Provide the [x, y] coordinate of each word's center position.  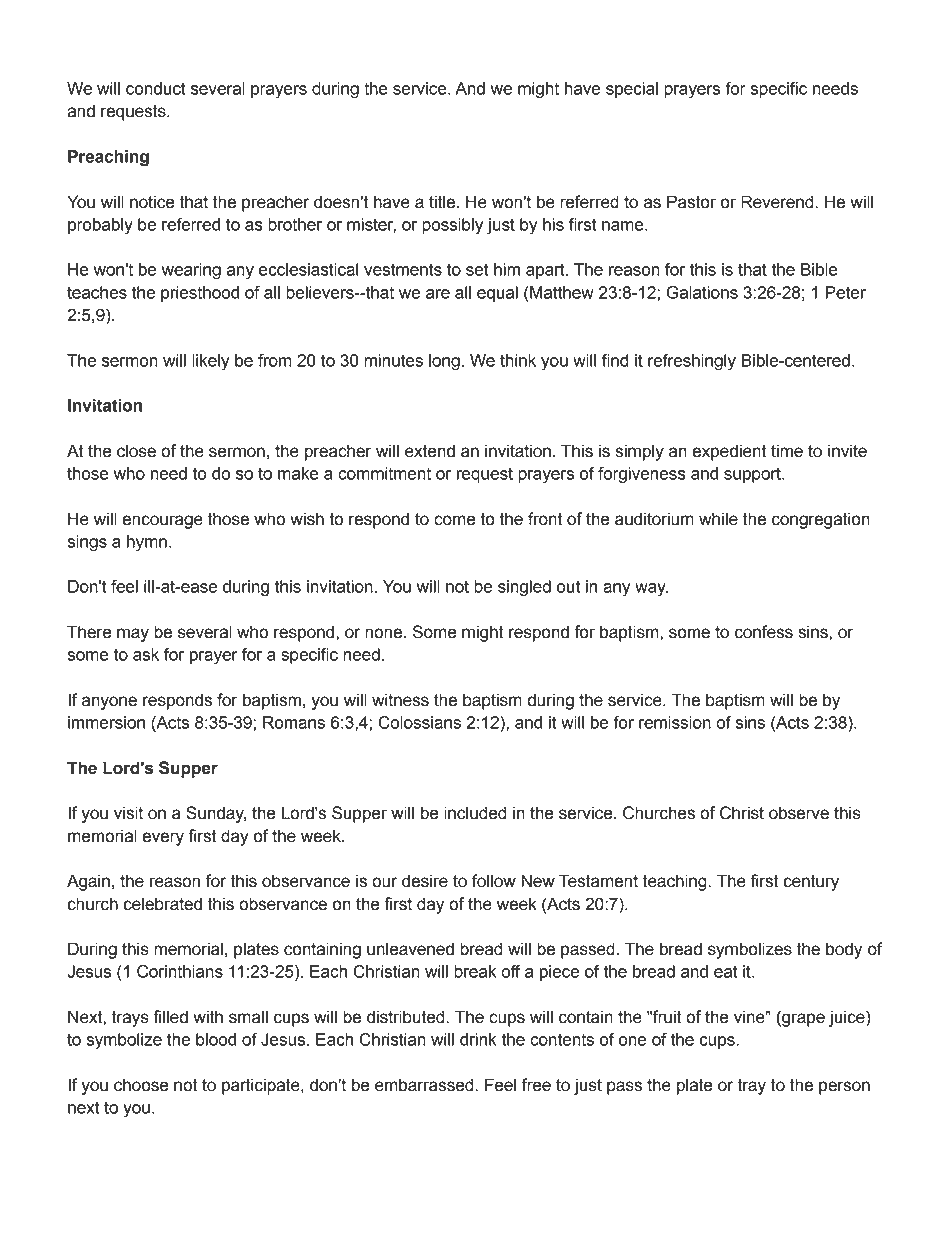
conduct [156, 88]
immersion [106, 722]
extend [430, 451]
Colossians [419, 722]
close [136, 451]
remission [675, 722]
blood [216, 1039]
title [443, 202]
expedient [729, 452]
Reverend [777, 202]
